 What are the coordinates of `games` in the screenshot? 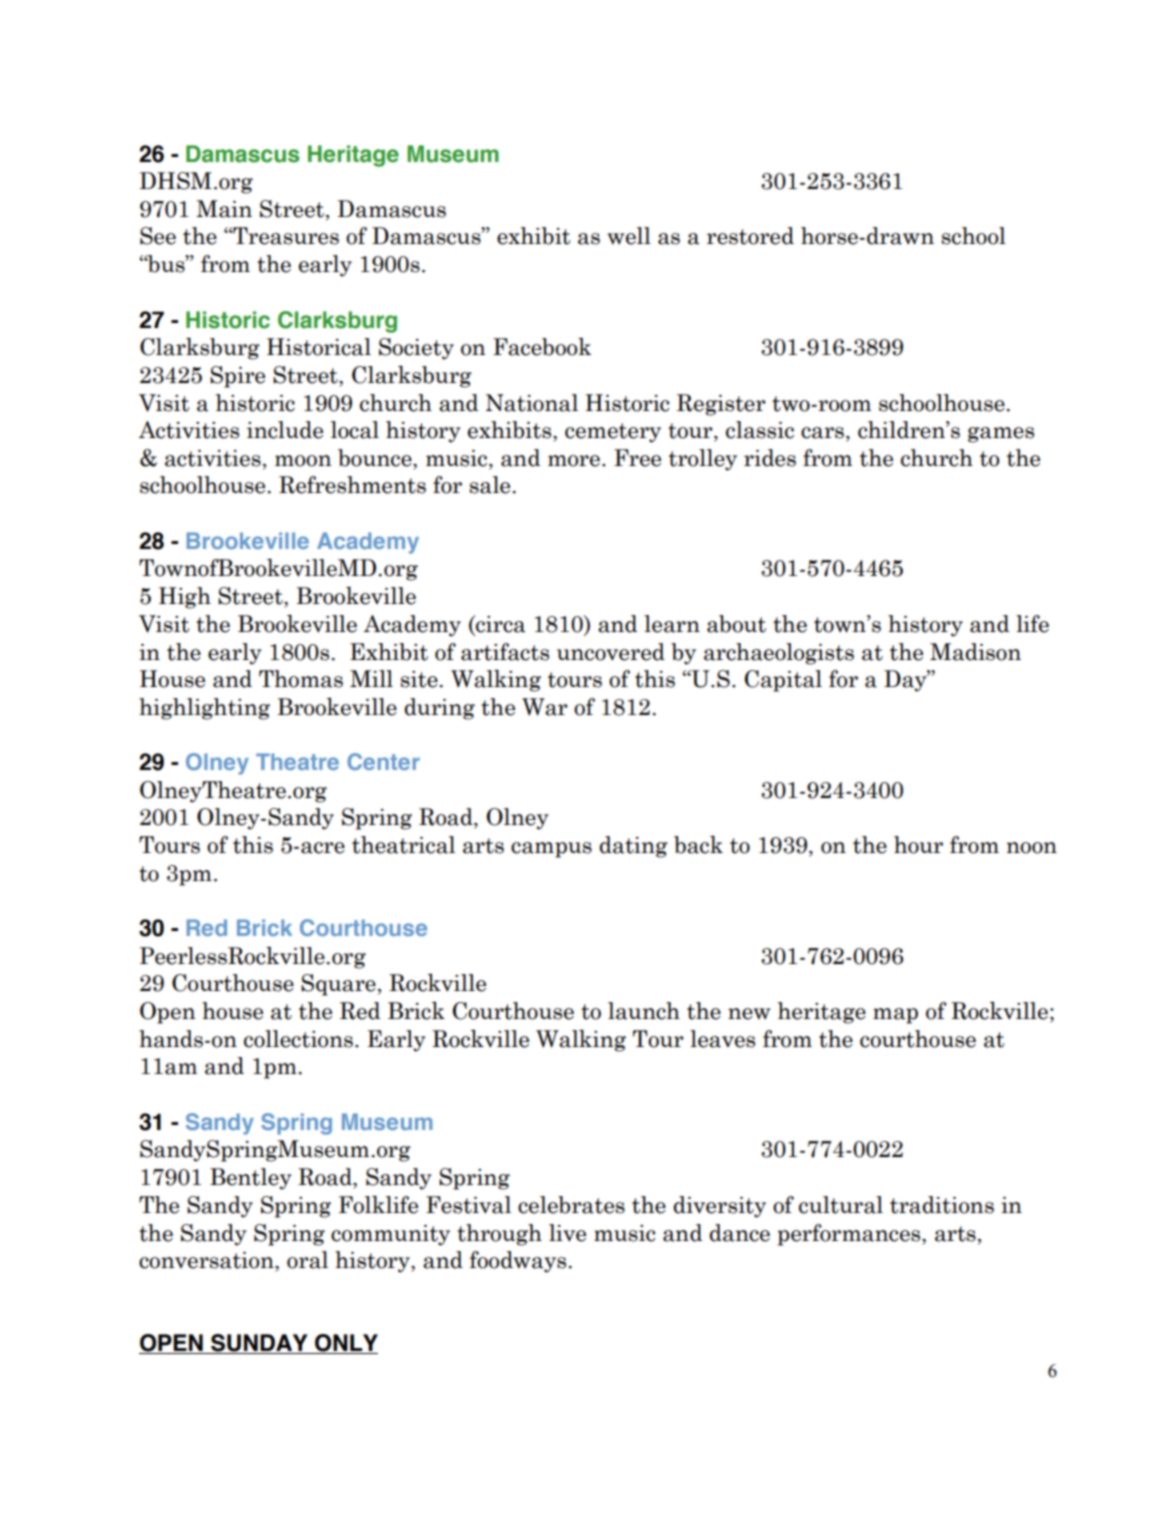 It's located at (1001, 435).
